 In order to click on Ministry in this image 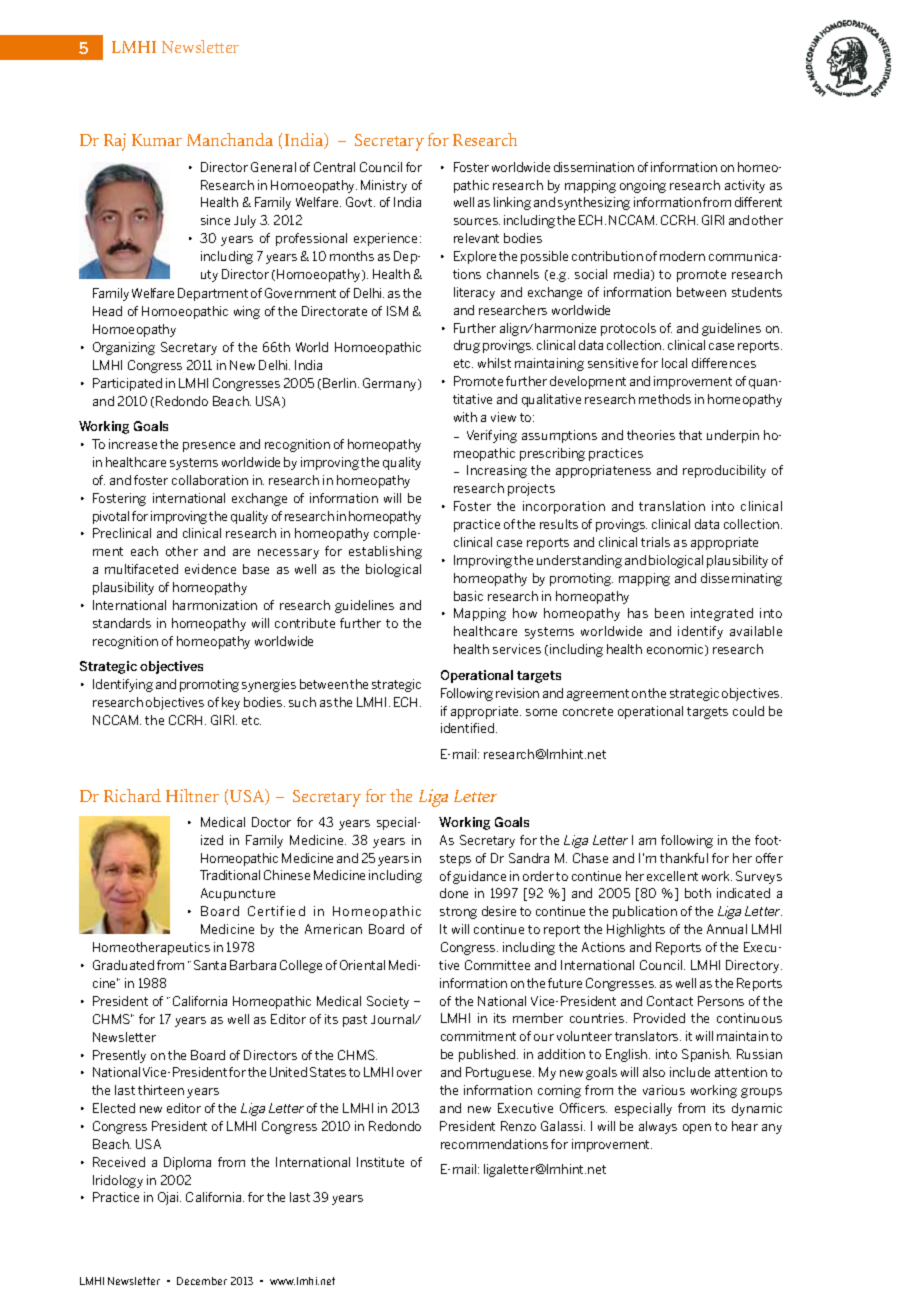, I will do `click(384, 186)`.
